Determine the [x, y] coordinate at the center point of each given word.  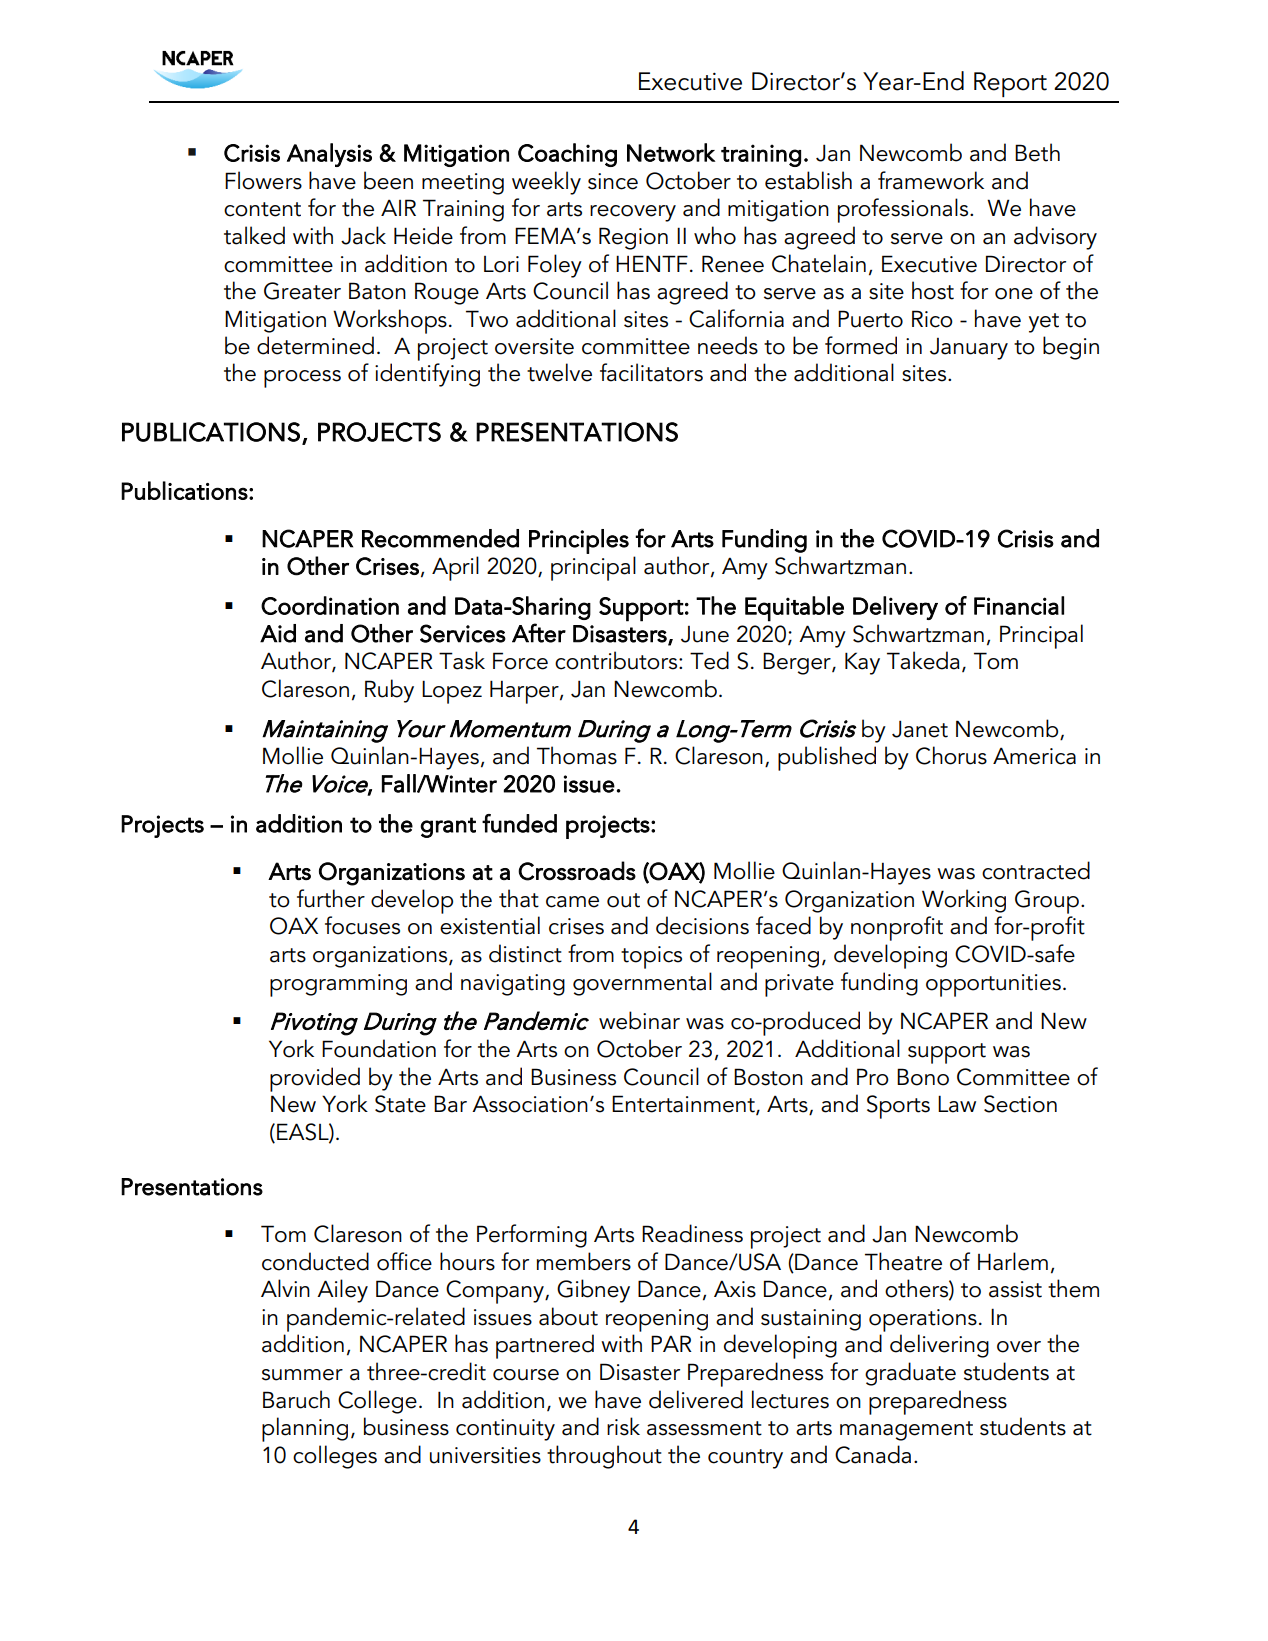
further [331, 898]
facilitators [651, 372]
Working [964, 901]
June [705, 634]
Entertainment [684, 1105]
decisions [702, 925]
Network [671, 152]
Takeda [923, 660]
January [969, 349]
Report [1010, 84]
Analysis [329, 155]
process [302, 379]
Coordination [330, 605]
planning [305, 1429]
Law [957, 1104]
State [400, 1104]
